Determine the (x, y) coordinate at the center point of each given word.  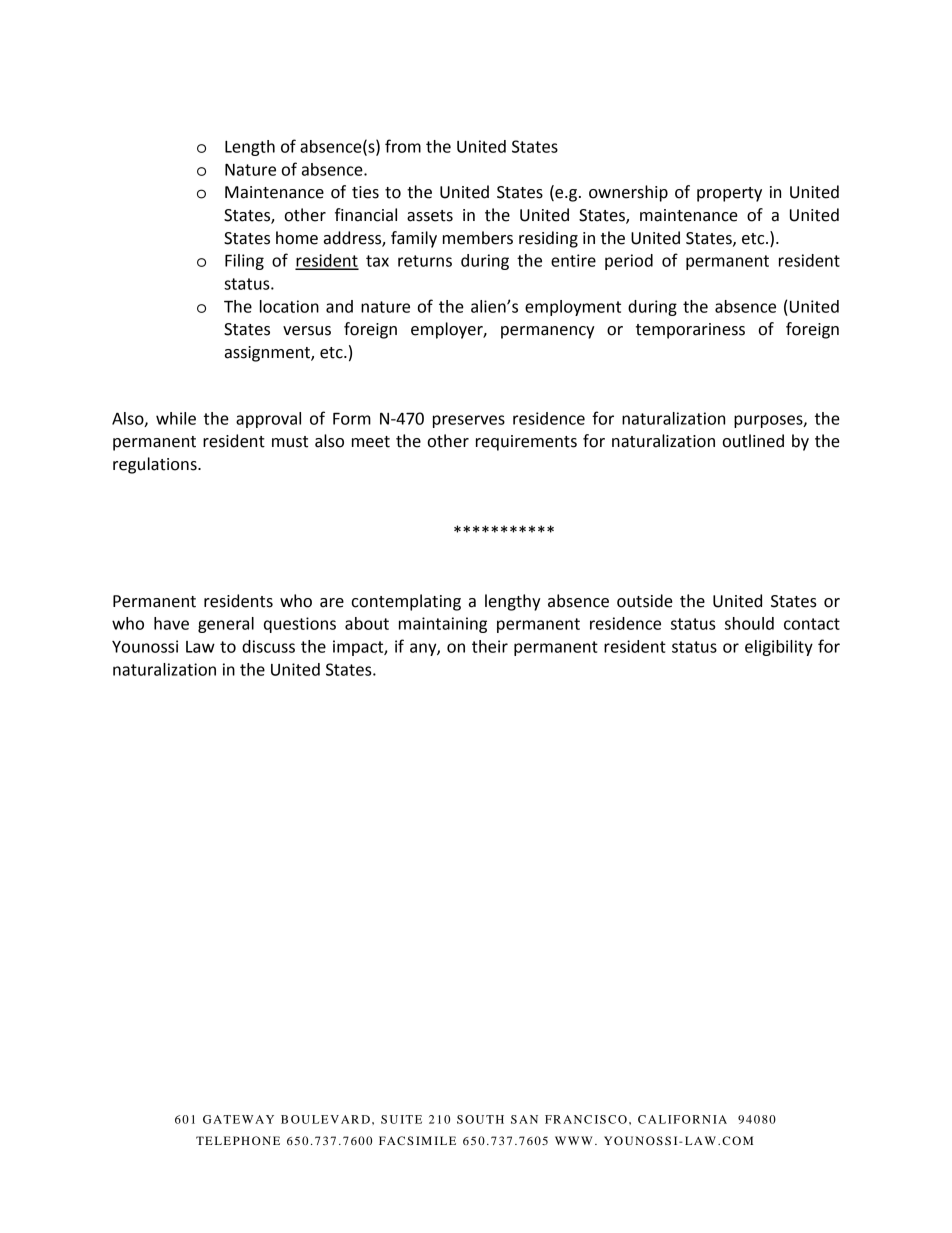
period (629, 262)
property (729, 194)
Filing (244, 262)
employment (573, 308)
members (478, 238)
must (290, 442)
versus (307, 331)
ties (365, 192)
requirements (526, 443)
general (226, 625)
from (403, 146)
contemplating (406, 602)
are (332, 603)
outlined (753, 441)
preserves (469, 421)
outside (645, 601)
